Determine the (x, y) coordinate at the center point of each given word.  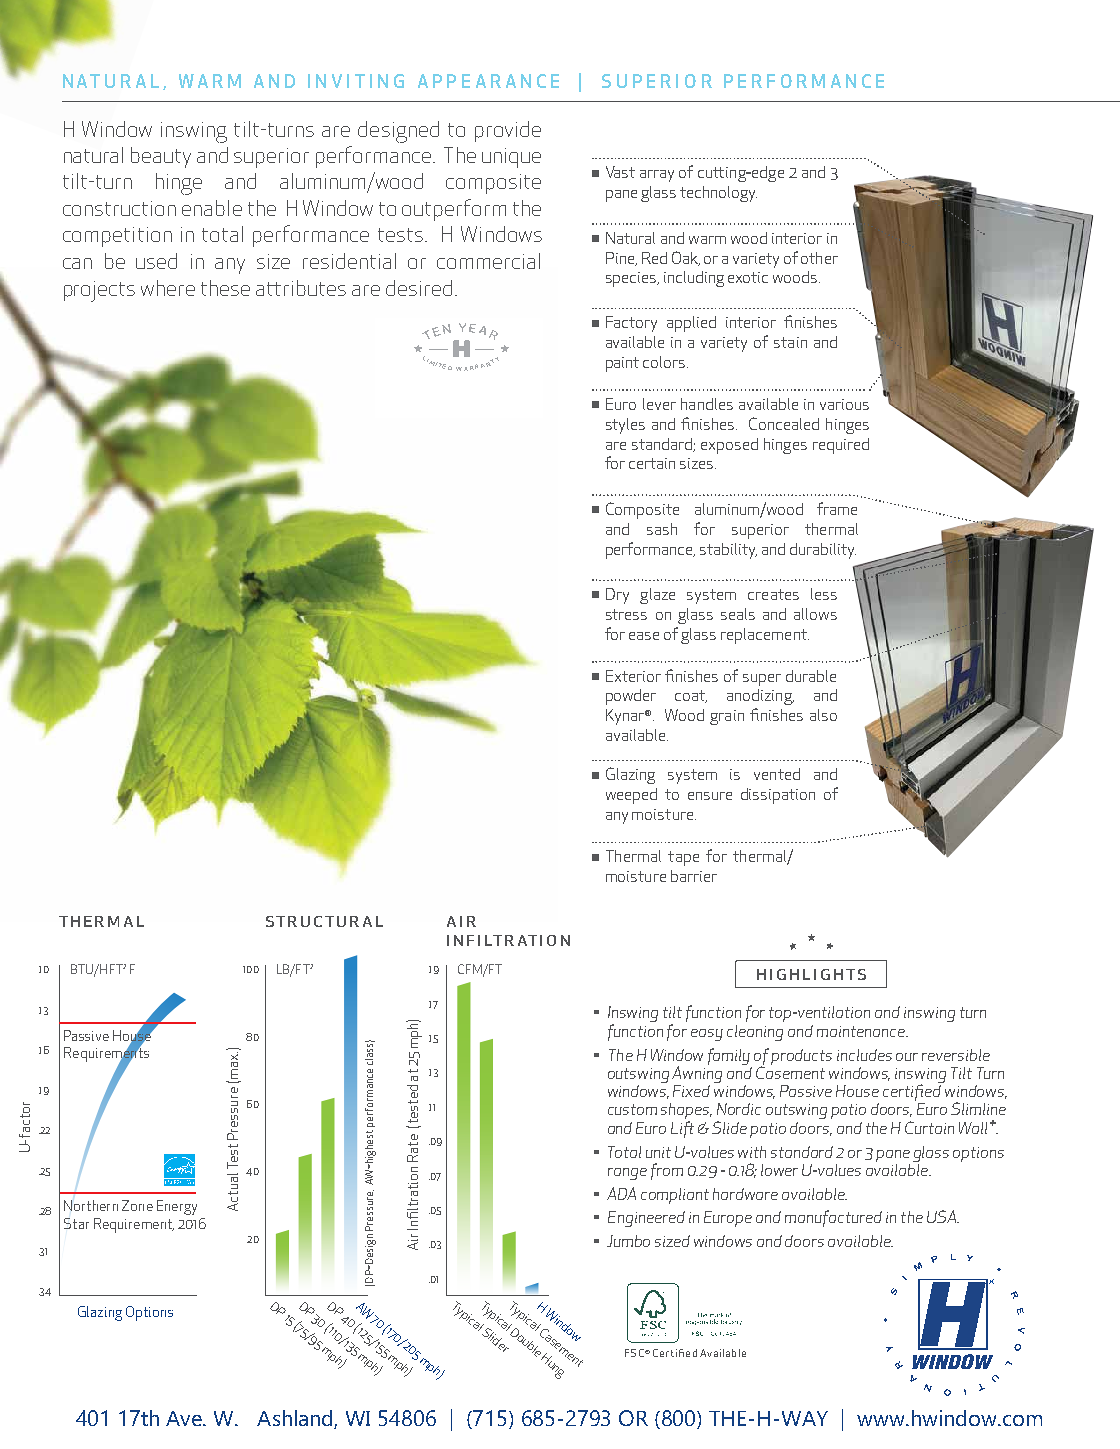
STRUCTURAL (324, 921)
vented (777, 774)
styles (625, 426)
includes (864, 1055)
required (841, 446)
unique (511, 158)
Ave (185, 1418)
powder (631, 697)
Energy (177, 1207)
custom (632, 1109)
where (168, 288)
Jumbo (628, 1241)
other (819, 258)
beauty (161, 157)
